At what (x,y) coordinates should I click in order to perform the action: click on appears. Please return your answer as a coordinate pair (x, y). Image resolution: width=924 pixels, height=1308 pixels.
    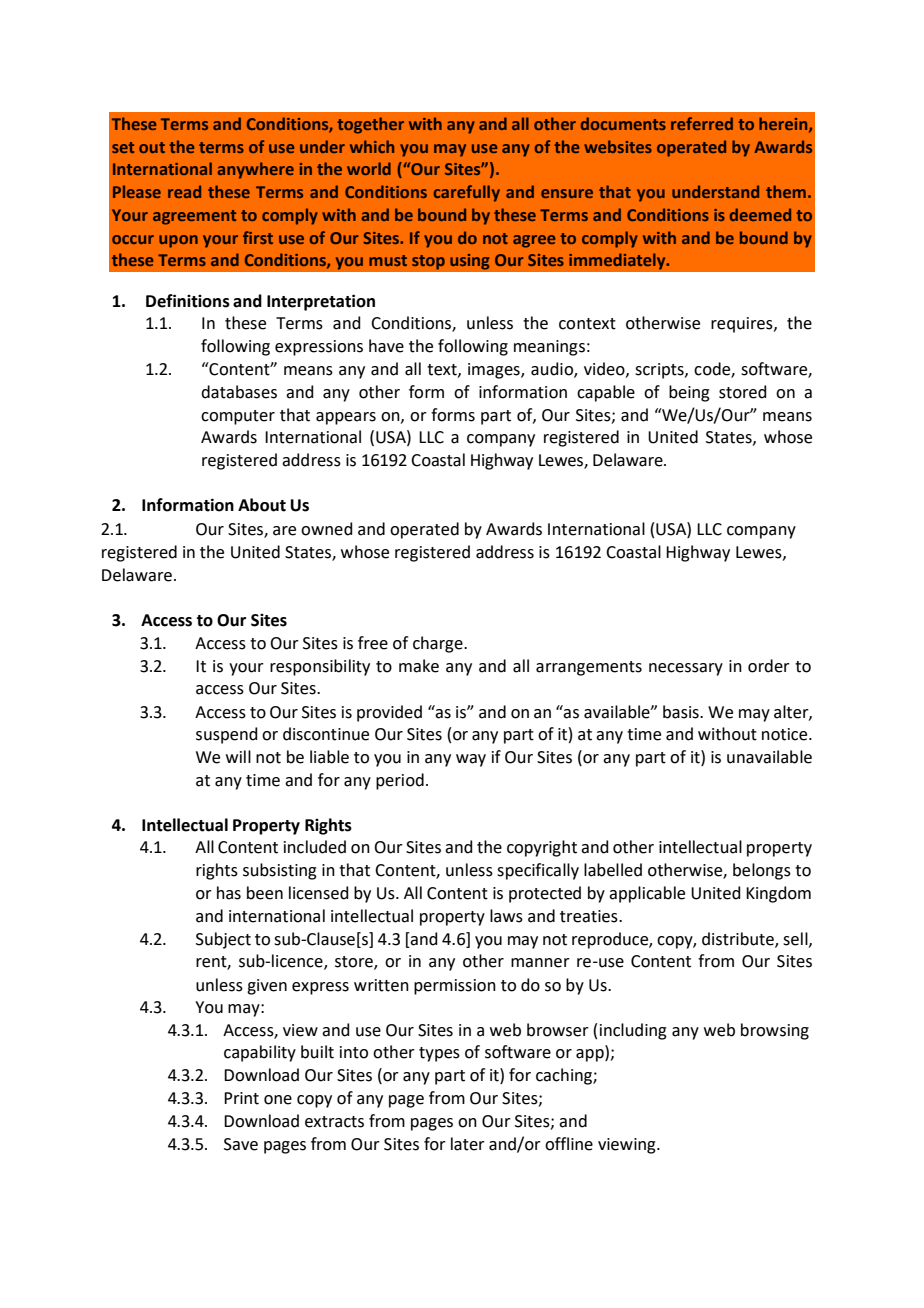
    Looking at the image, I should click on (346, 418).
